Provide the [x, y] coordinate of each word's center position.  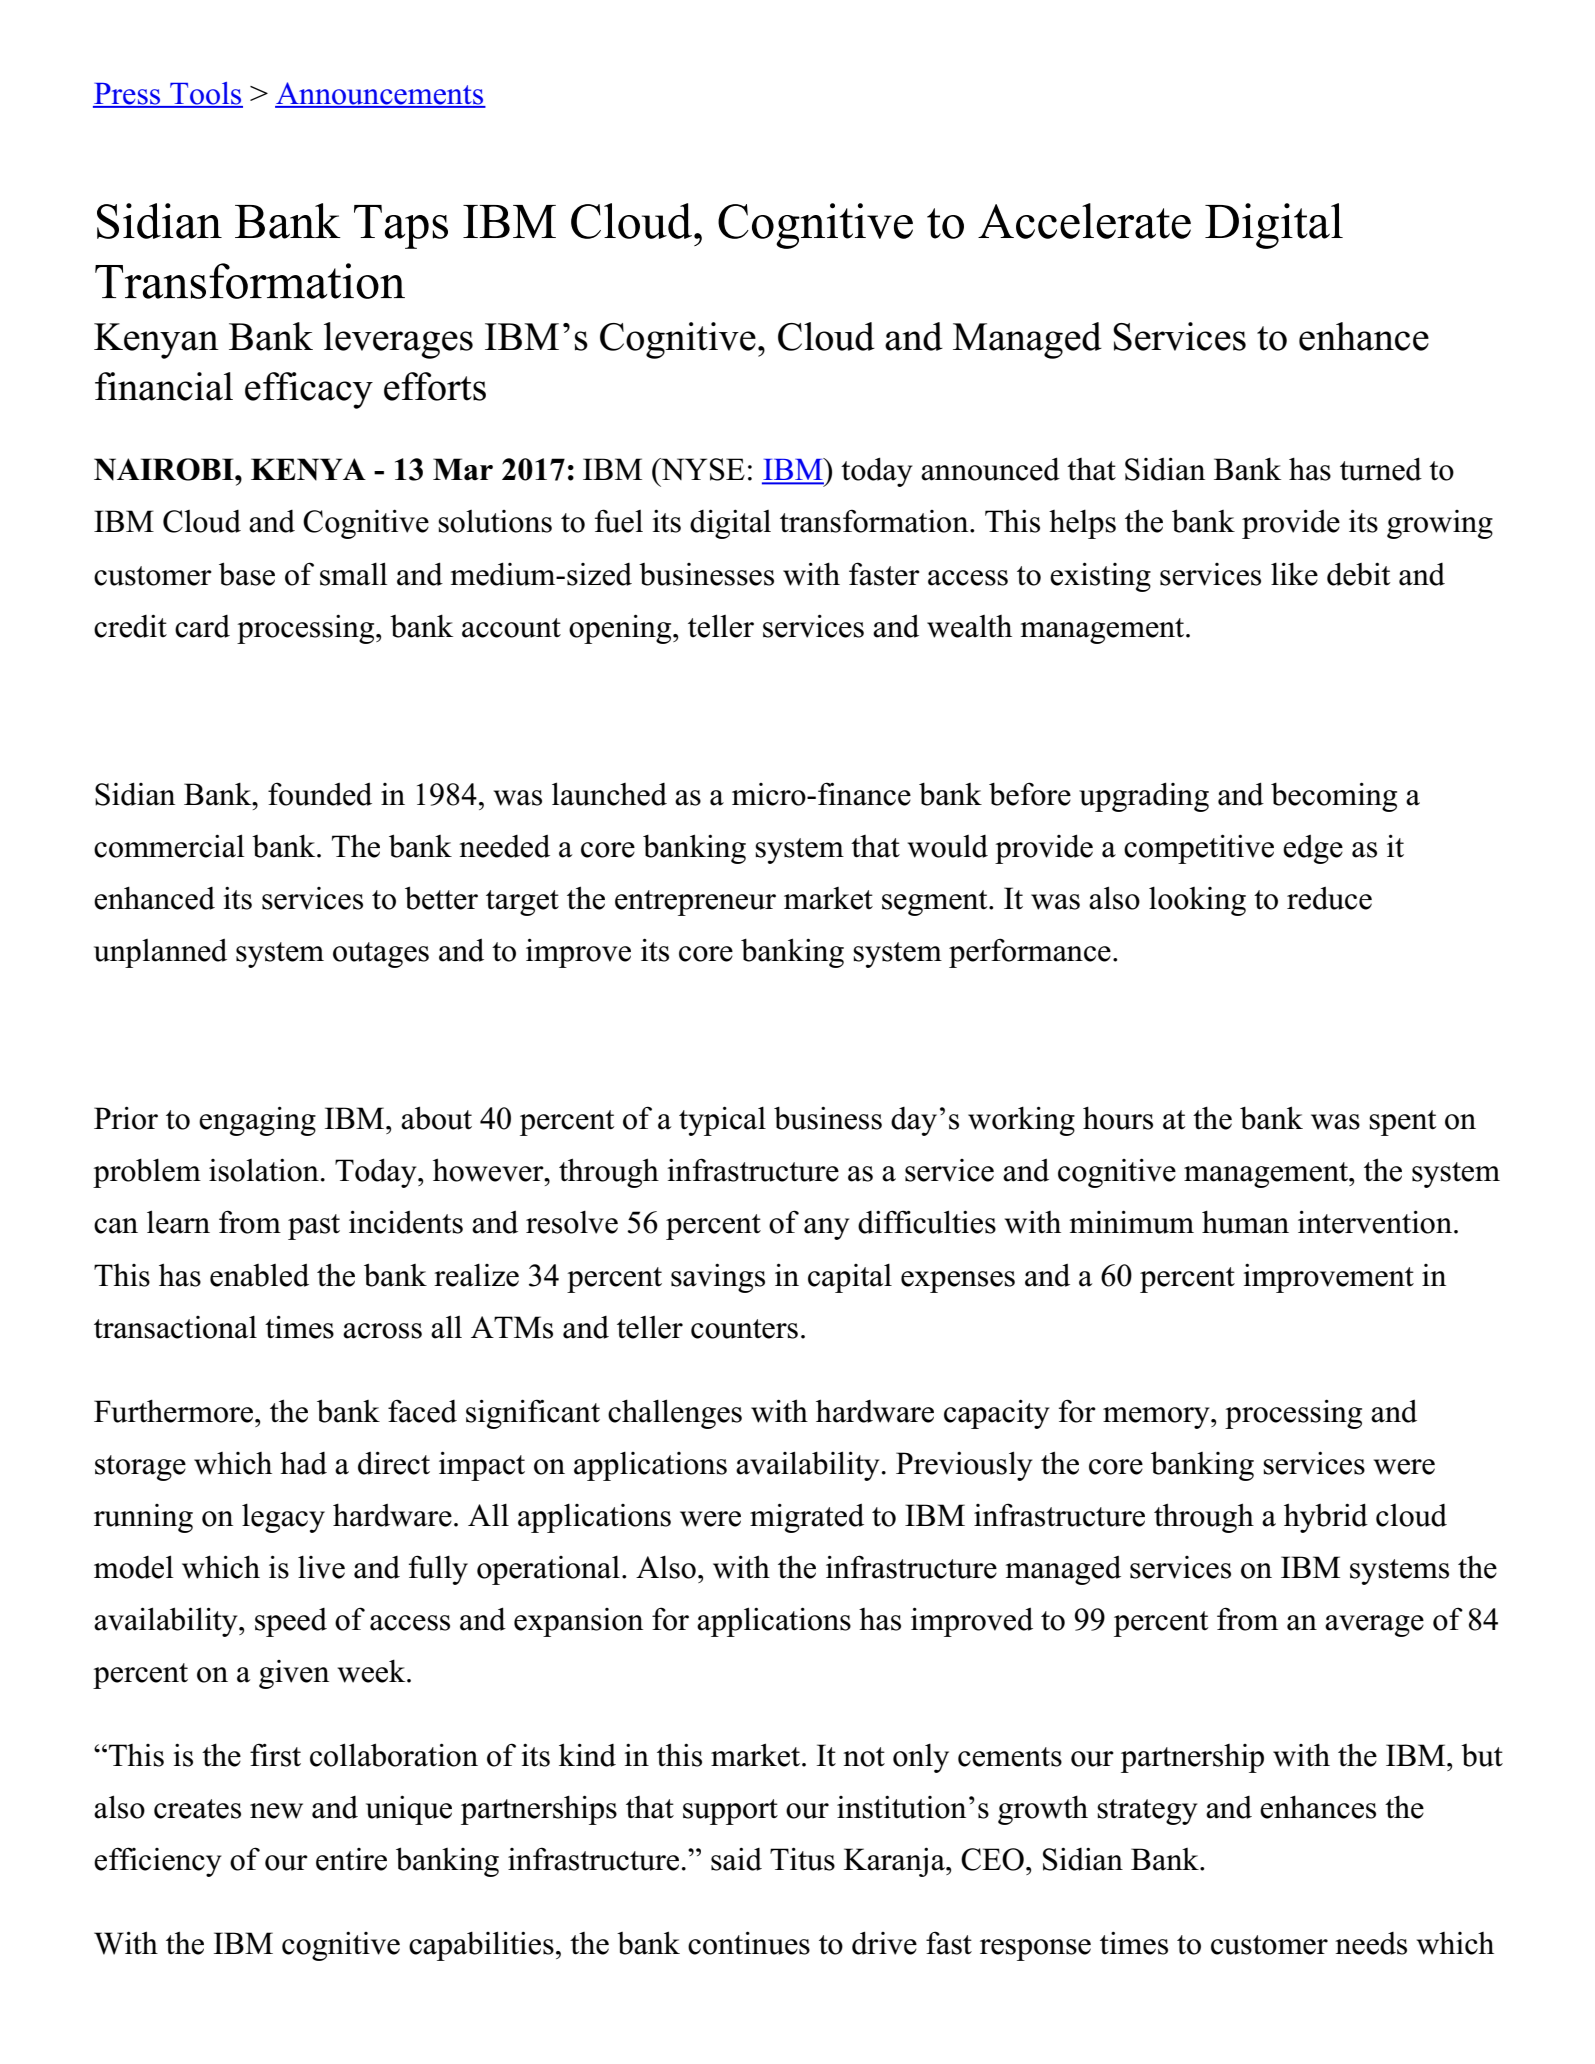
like [1294, 574]
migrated [807, 1518]
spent [1402, 1123]
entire [351, 1859]
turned [1381, 469]
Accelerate [1084, 221]
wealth [969, 626]
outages [381, 955]
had [303, 1463]
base [247, 574]
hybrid [1326, 1518]
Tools [205, 94]
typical [722, 1121]
